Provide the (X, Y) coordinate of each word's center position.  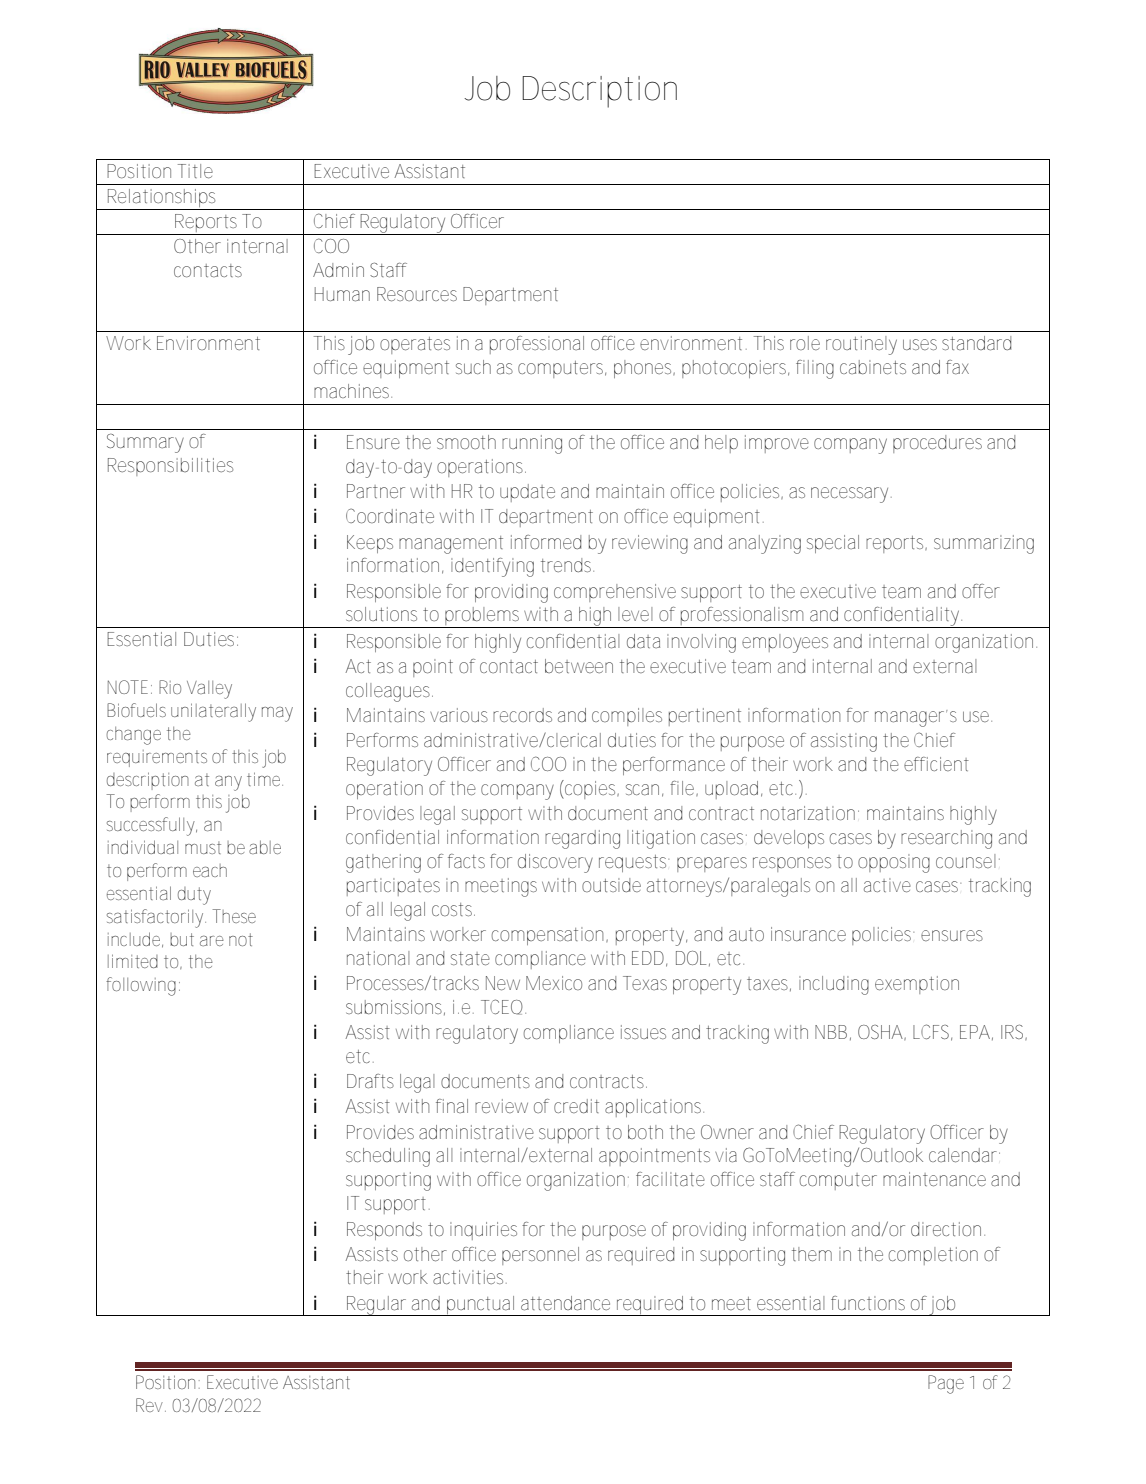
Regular (375, 1306)
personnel (540, 1256)
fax (957, 367)
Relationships (160, 199)
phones (642, 369)
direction (945, 1229)
